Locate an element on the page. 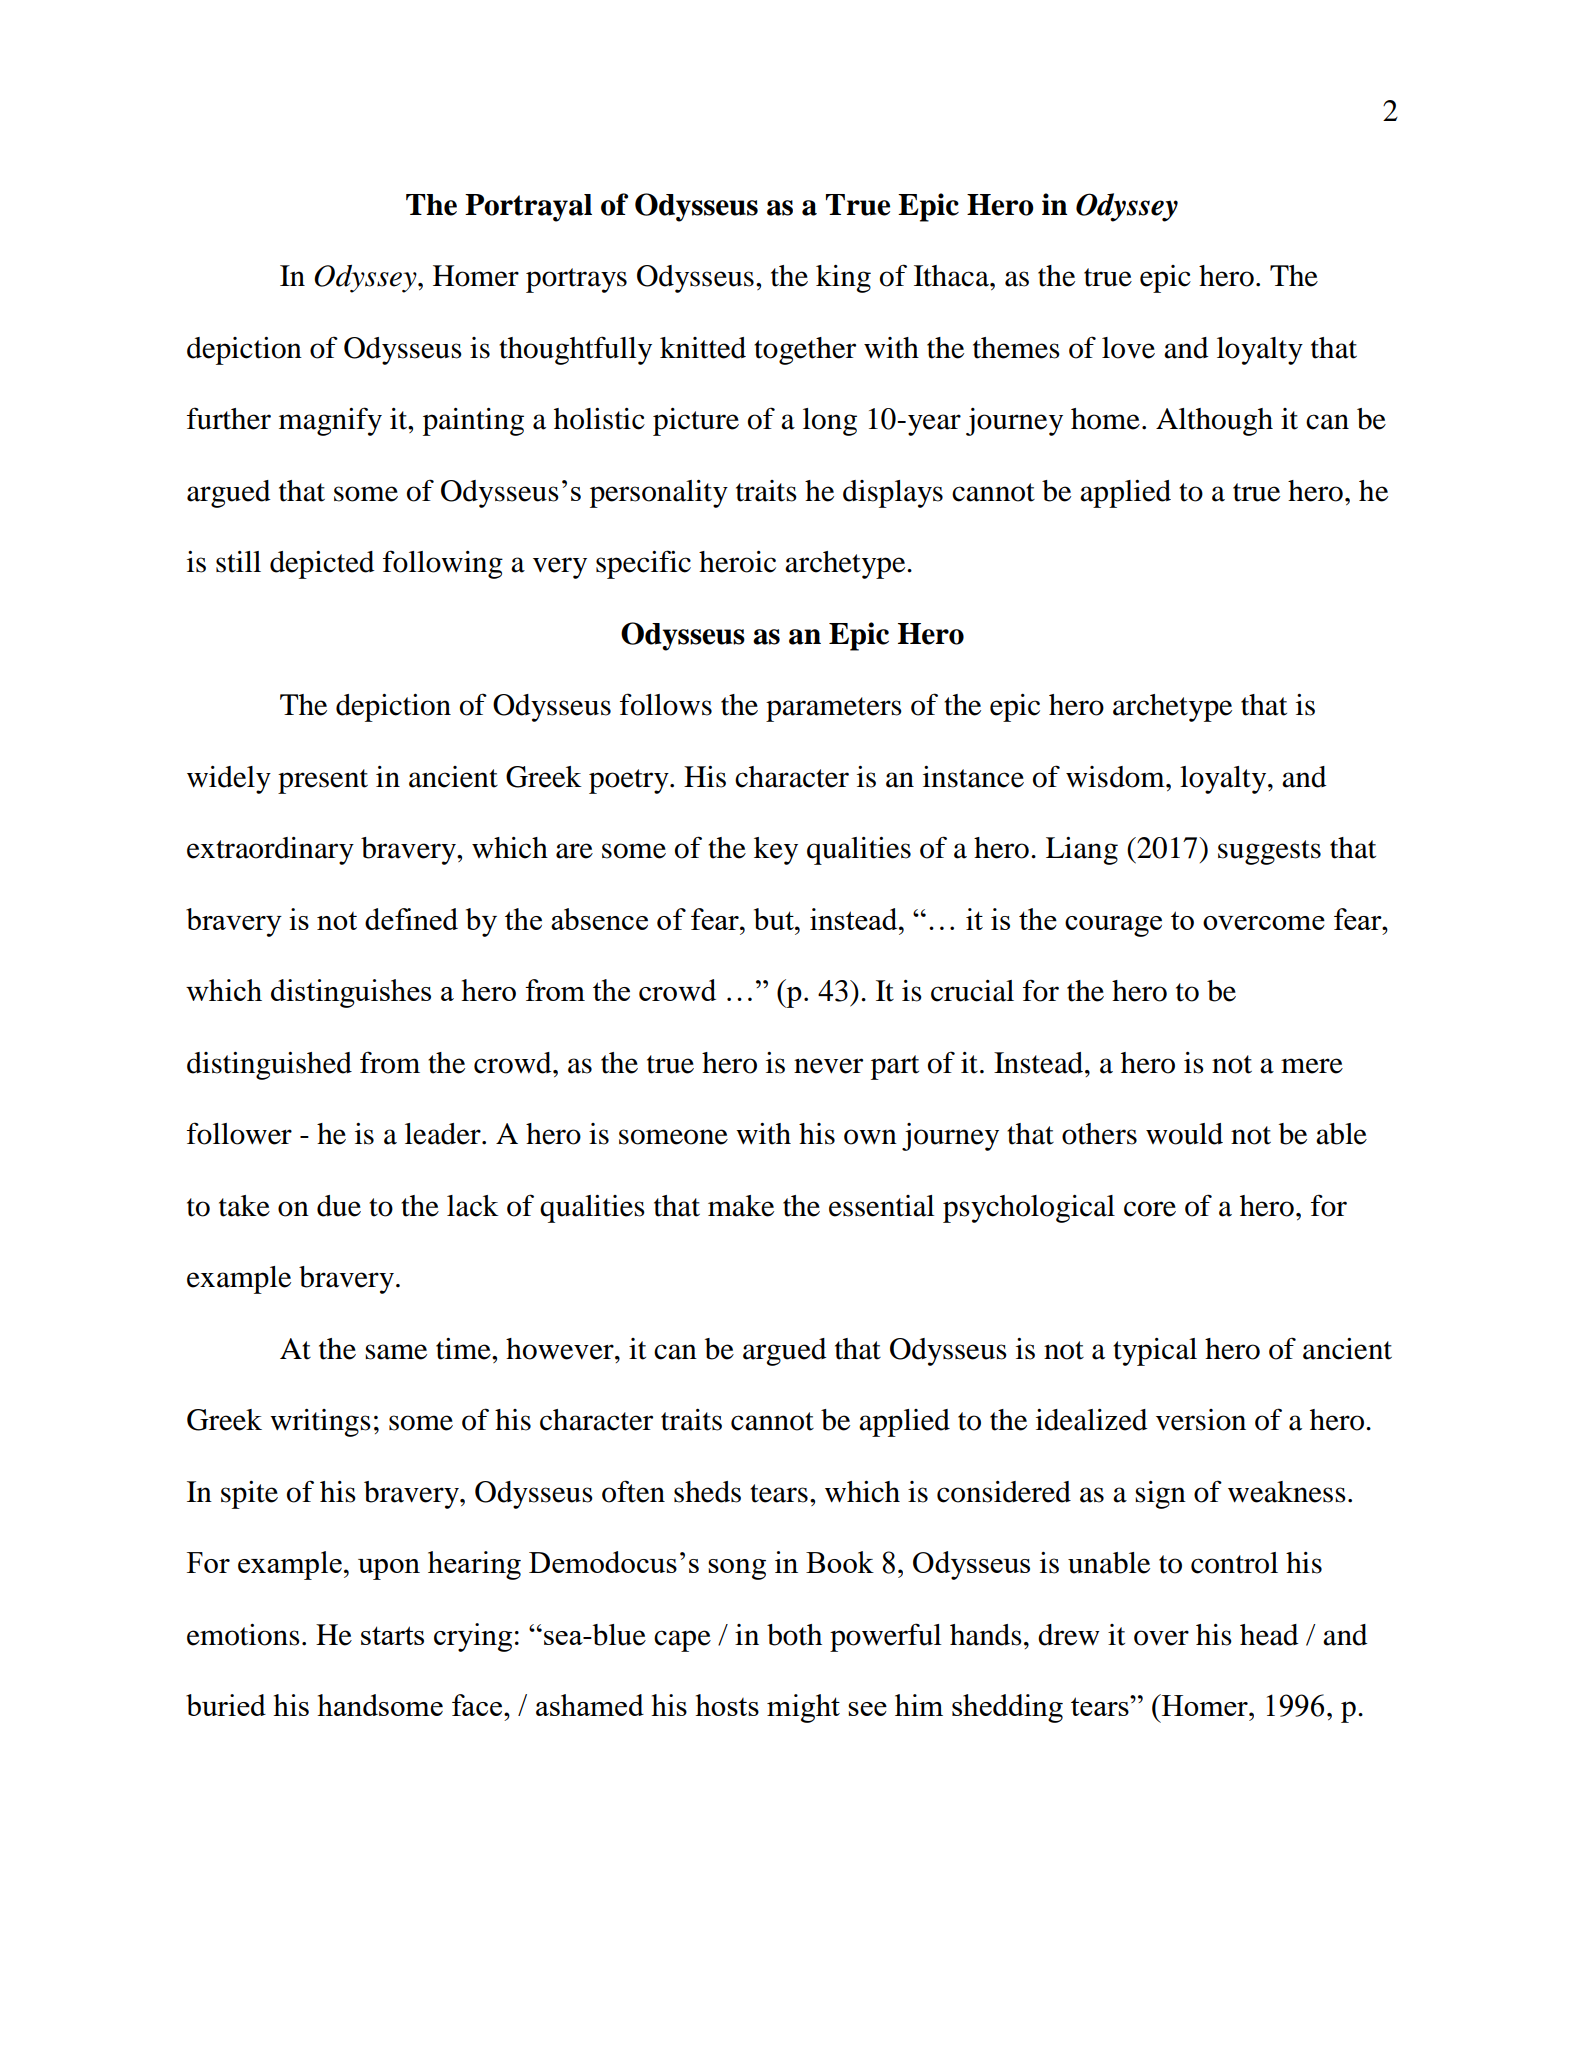  make is located at coordinates (741, 1206).
